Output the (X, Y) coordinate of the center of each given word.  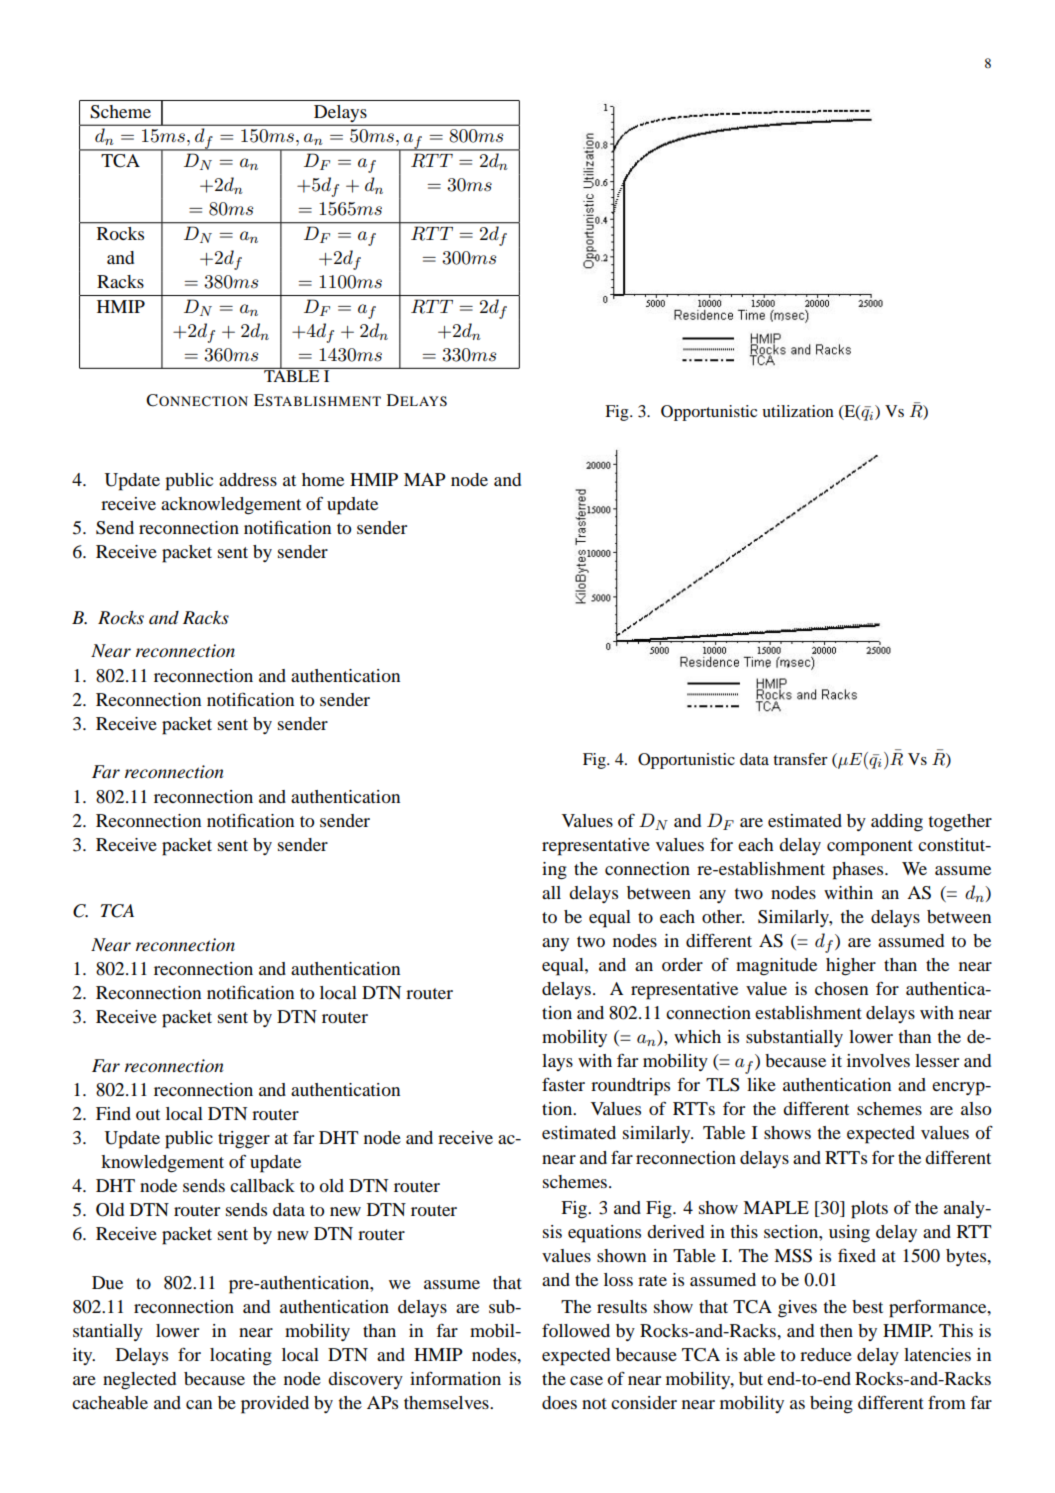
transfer (800, 759)
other (723, 916)
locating (241, 1357)
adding (897, 823)
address (248, 479)
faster (563, 1084)
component (870, 848)
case (586, 1380)
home (323, 479)
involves (878, 1060)
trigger (244, 1140)
